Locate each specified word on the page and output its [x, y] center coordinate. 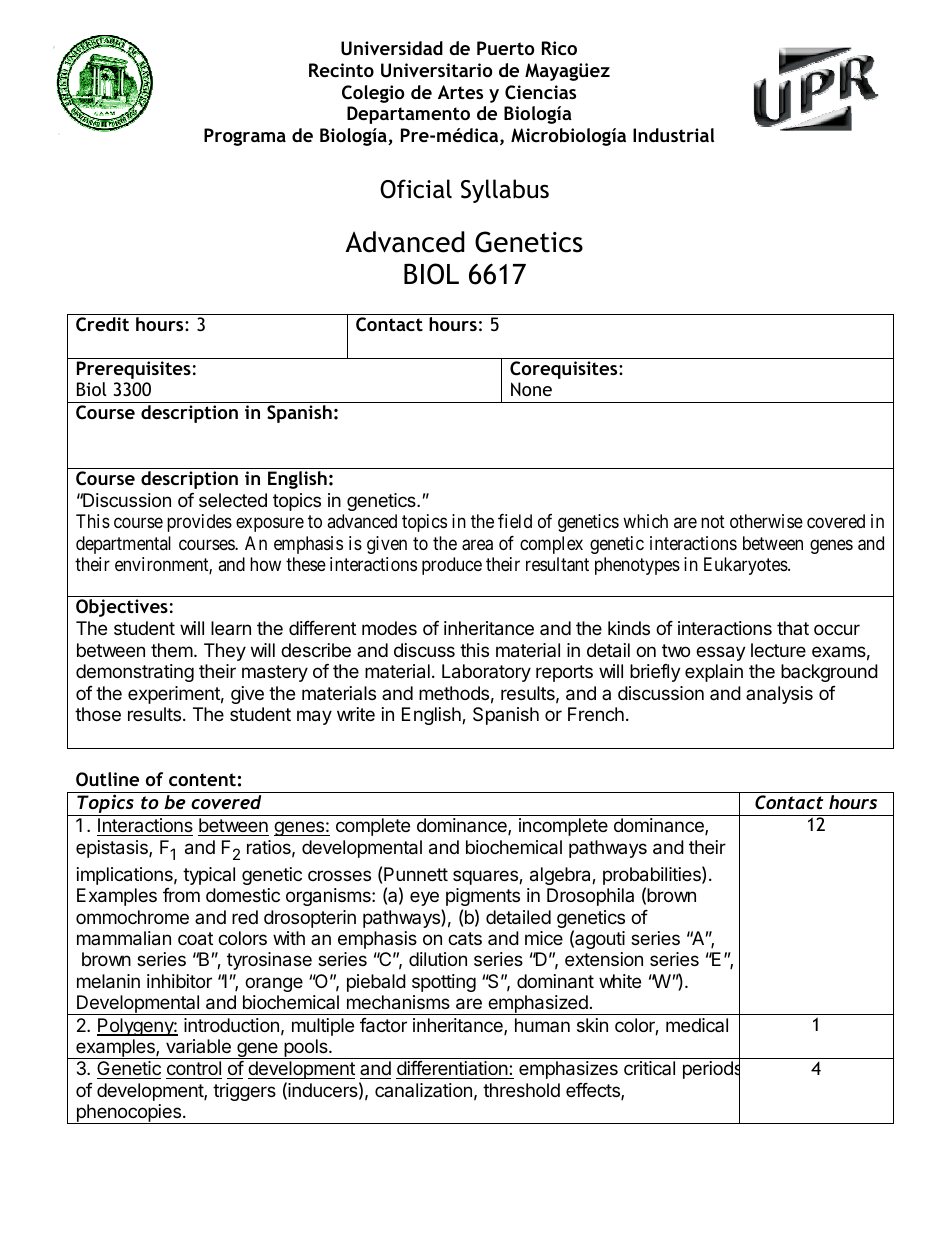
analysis [779, 695]
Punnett [416, 874]
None [531, 389]
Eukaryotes [746, 566]
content [202, 779]
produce [452, 566]
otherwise [766, 521]
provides [199, 523]
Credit [102, 324]
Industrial [673, 135]
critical [649, 1068]
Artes [460, 92]
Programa [245, 137]
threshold [521, 1090]
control [194, 1070]
